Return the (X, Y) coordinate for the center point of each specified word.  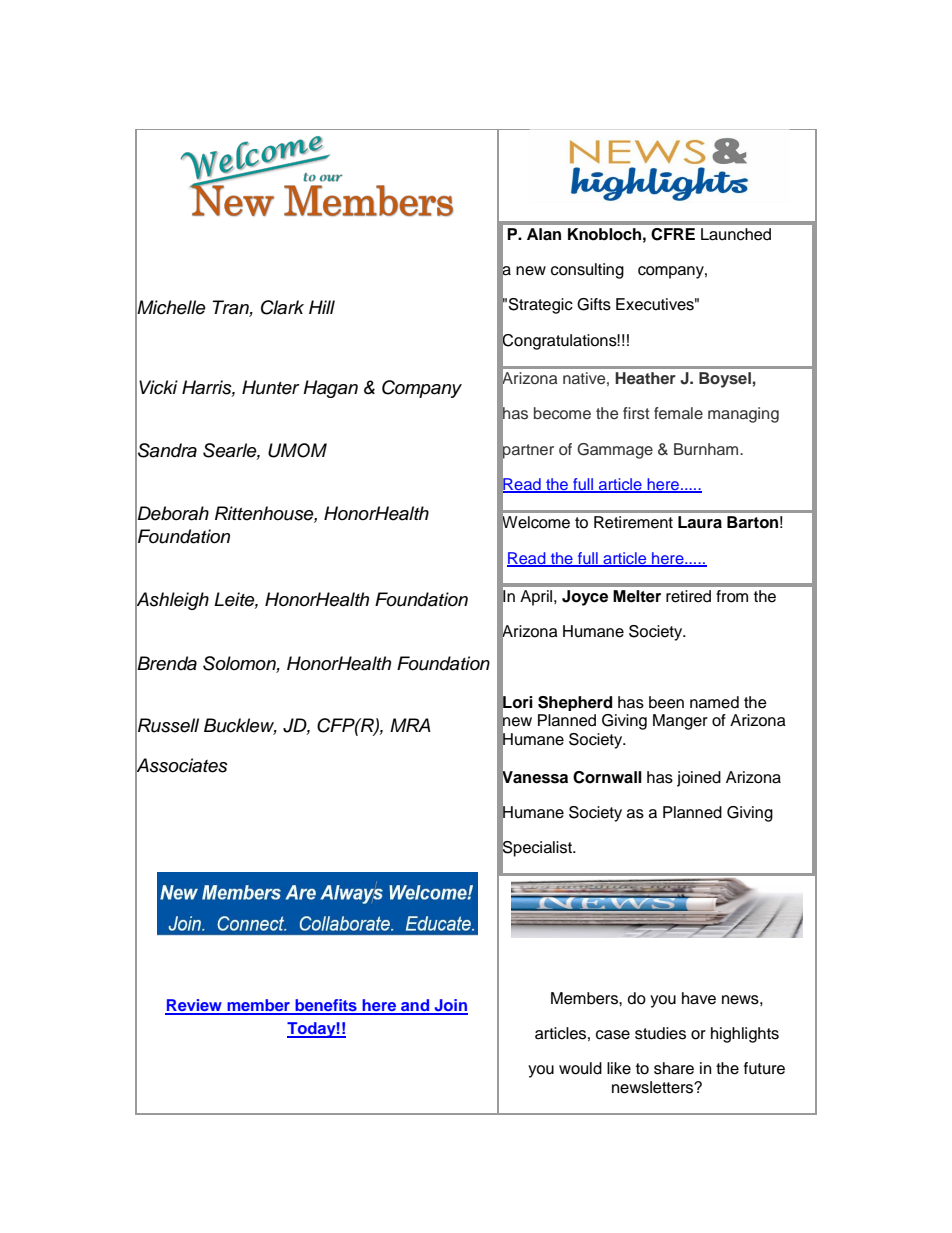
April (537, 598)
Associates (181, 765)
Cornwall (607, 777)
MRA (410, 725)
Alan (544, 234)
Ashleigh (172, 602)
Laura (700, 522)
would (580, 1068)
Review (194, 1006)
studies (660, 1033)
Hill (322, 307)
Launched (736, 234)
